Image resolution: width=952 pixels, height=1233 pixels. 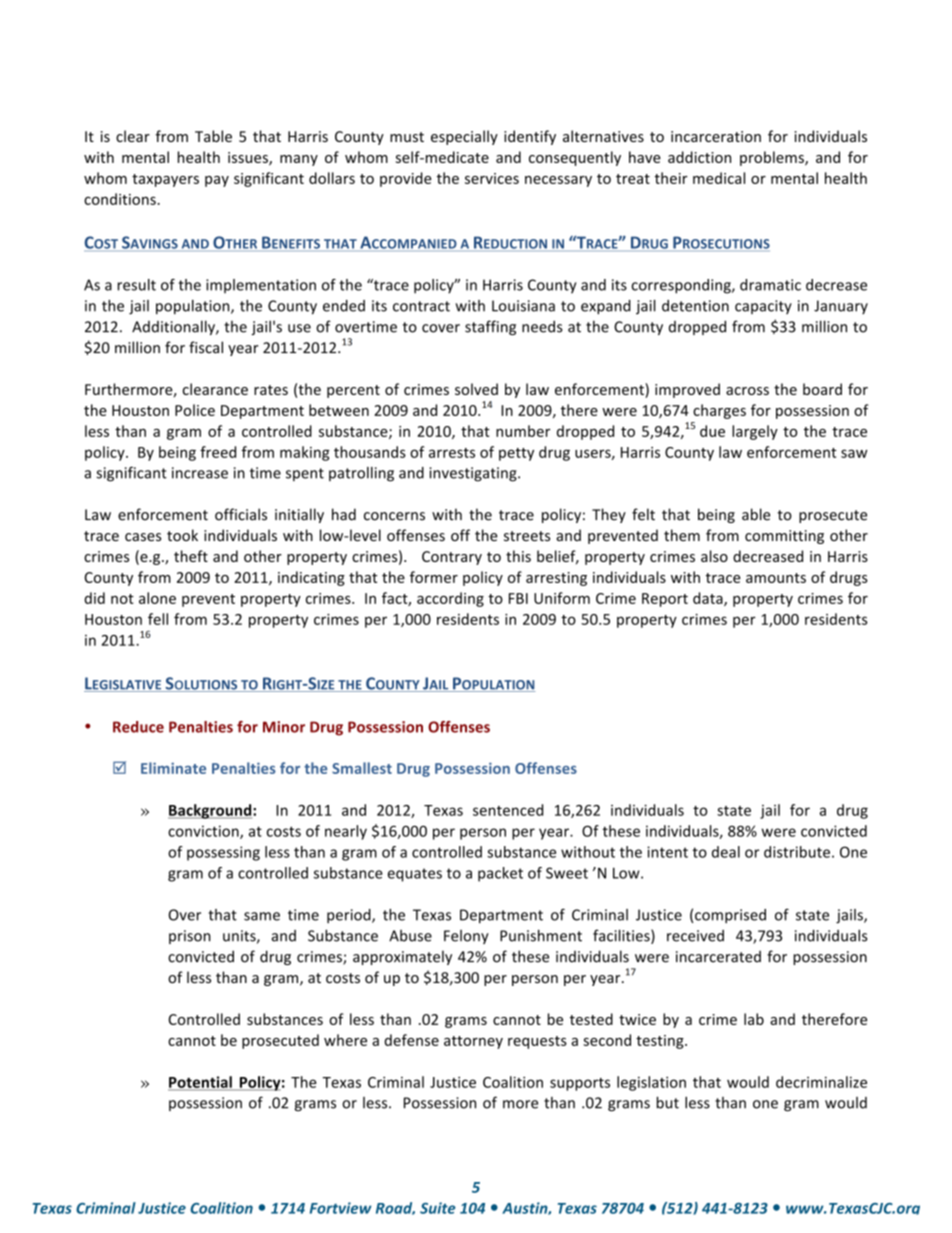 I want to click on addiction, so click(x=699, y=157).
